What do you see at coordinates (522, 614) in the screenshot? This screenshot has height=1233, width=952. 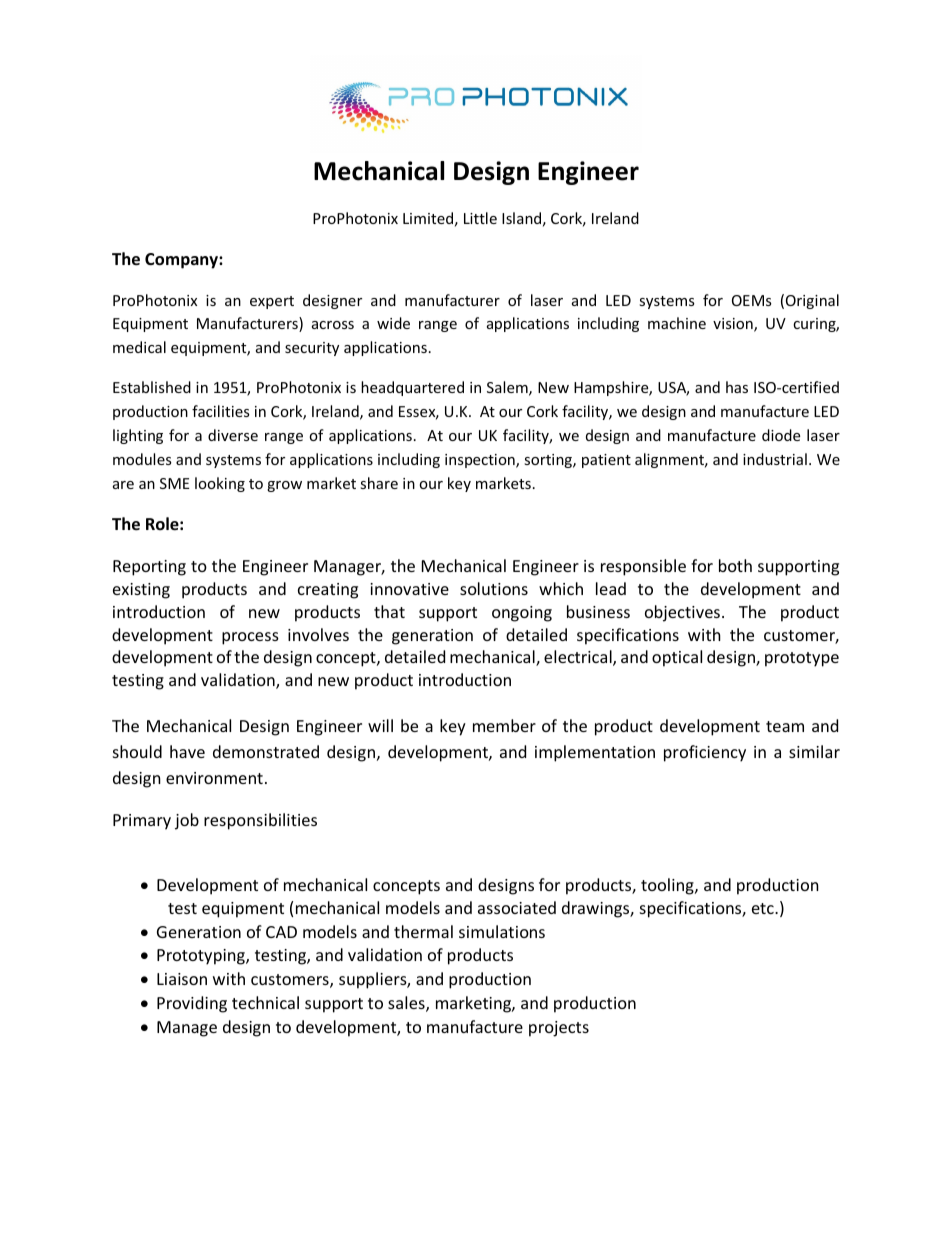 I see `ongoing` at bounding box center [522, 614].
